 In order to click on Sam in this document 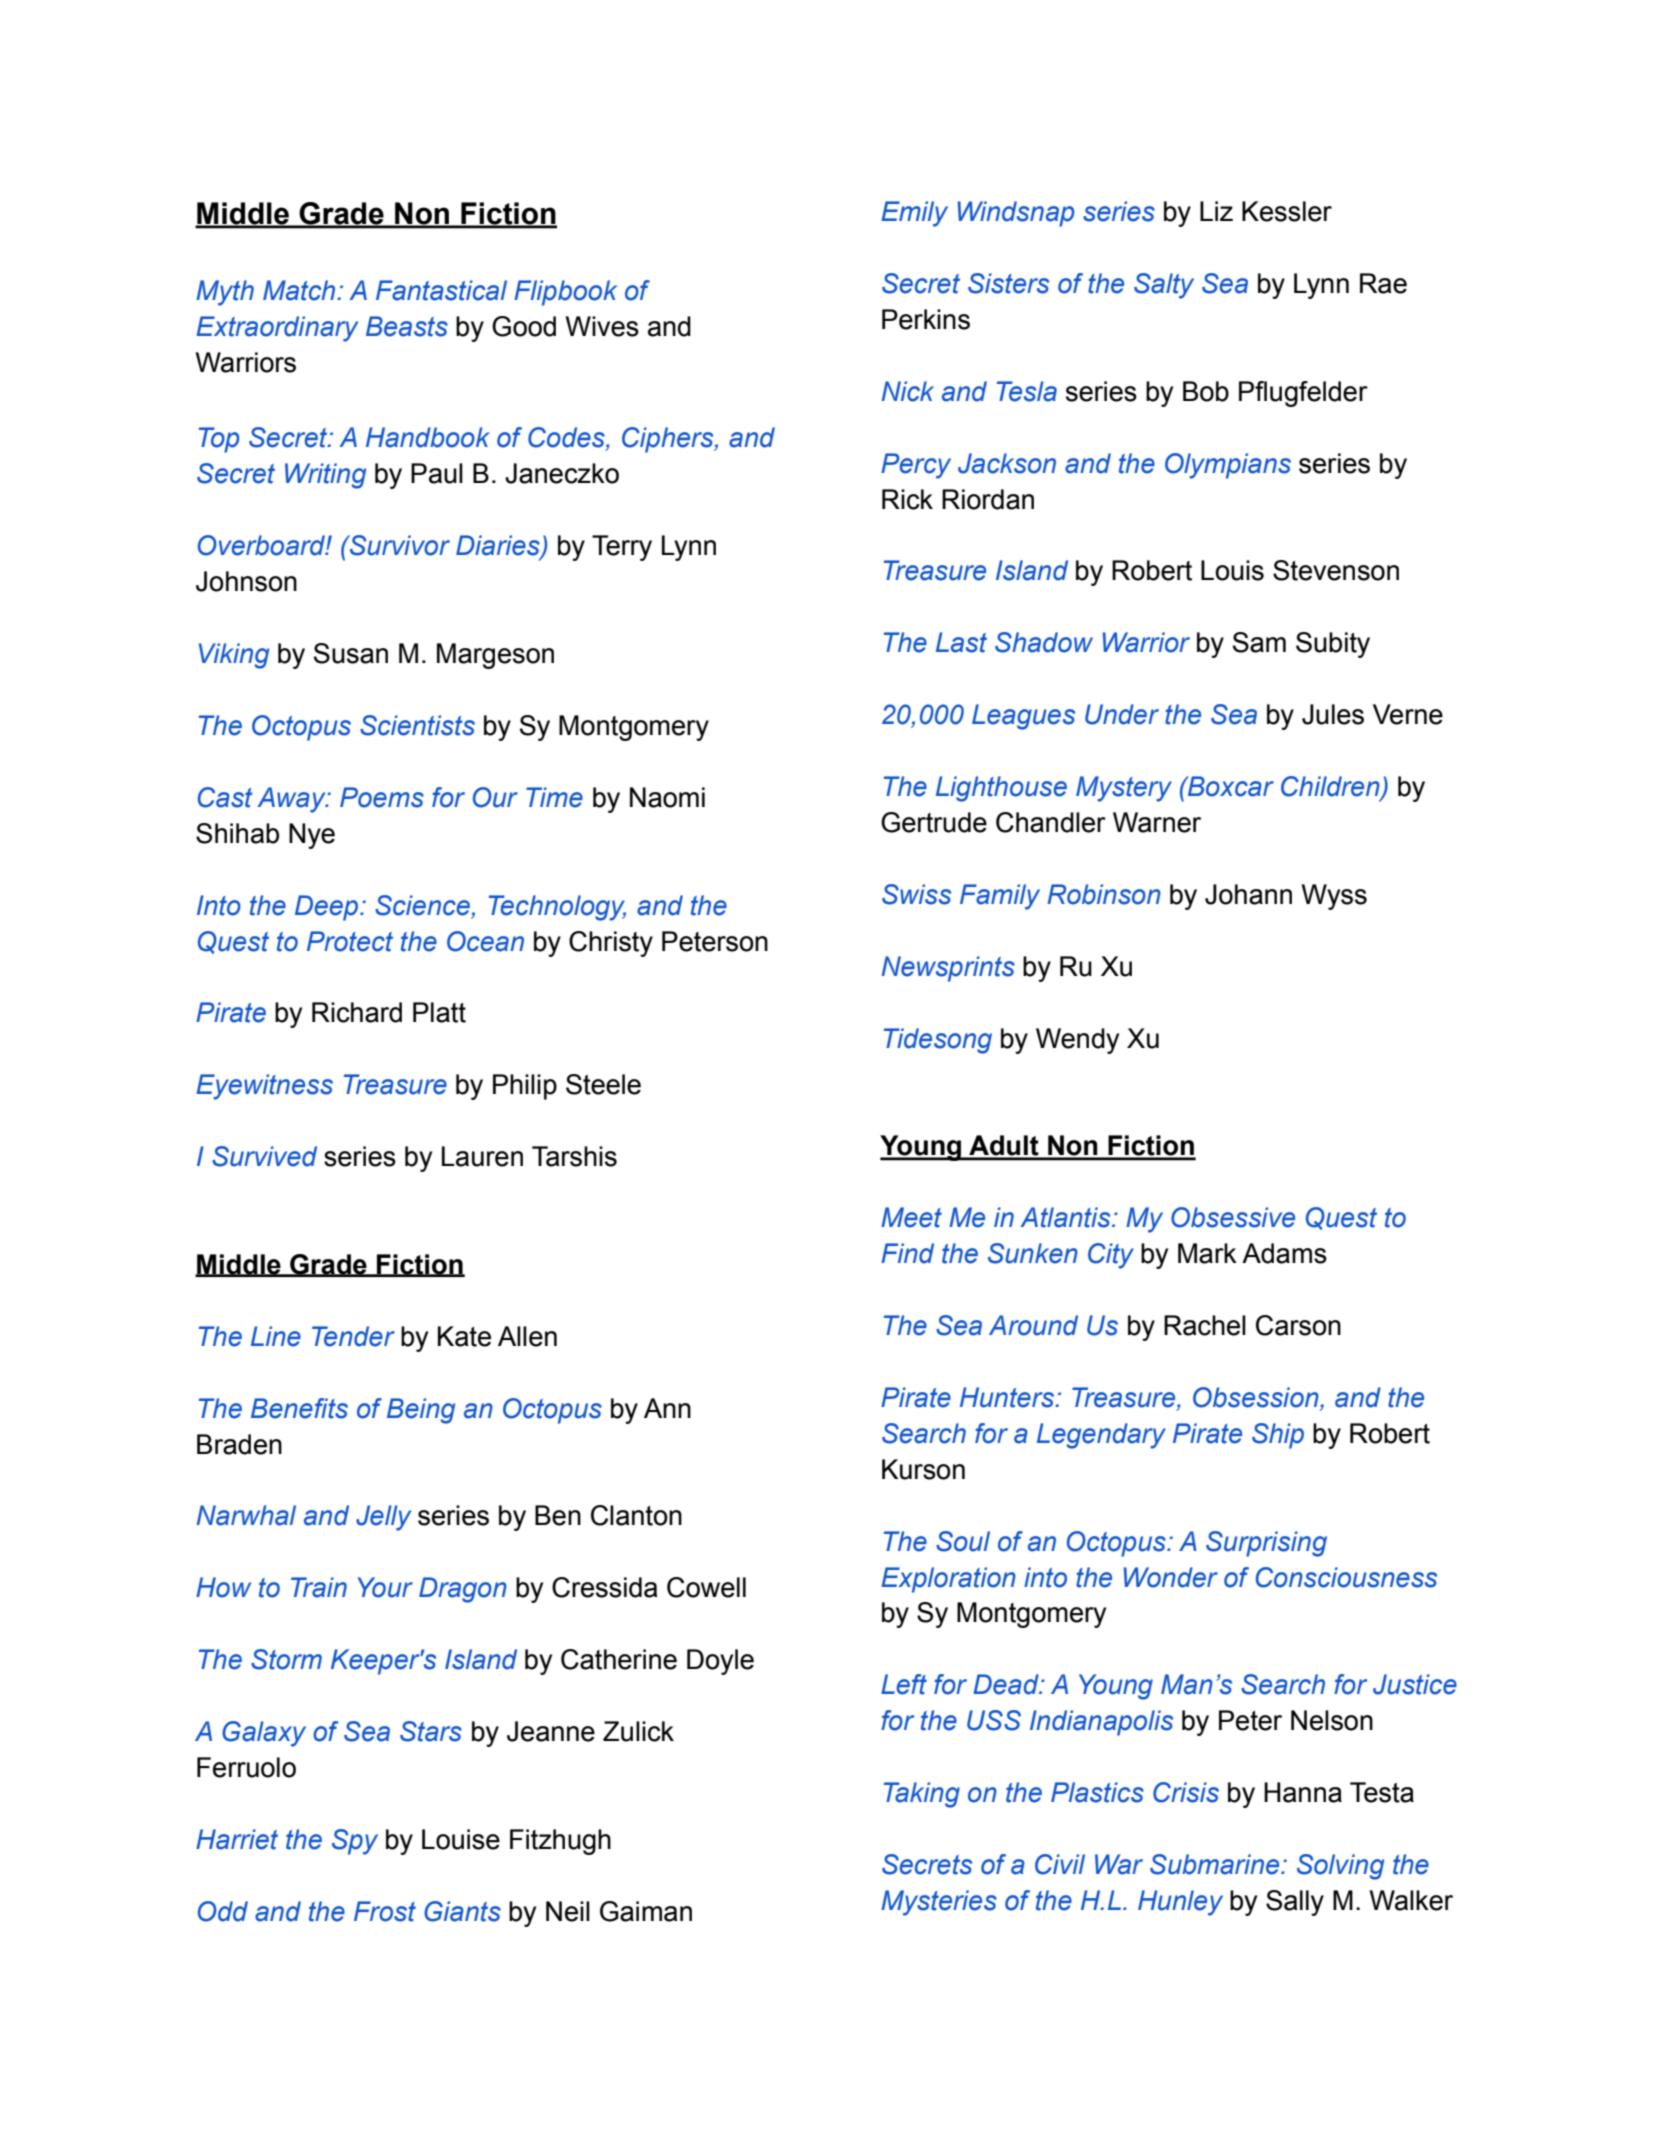, I will do `click(1259, 642)`.
